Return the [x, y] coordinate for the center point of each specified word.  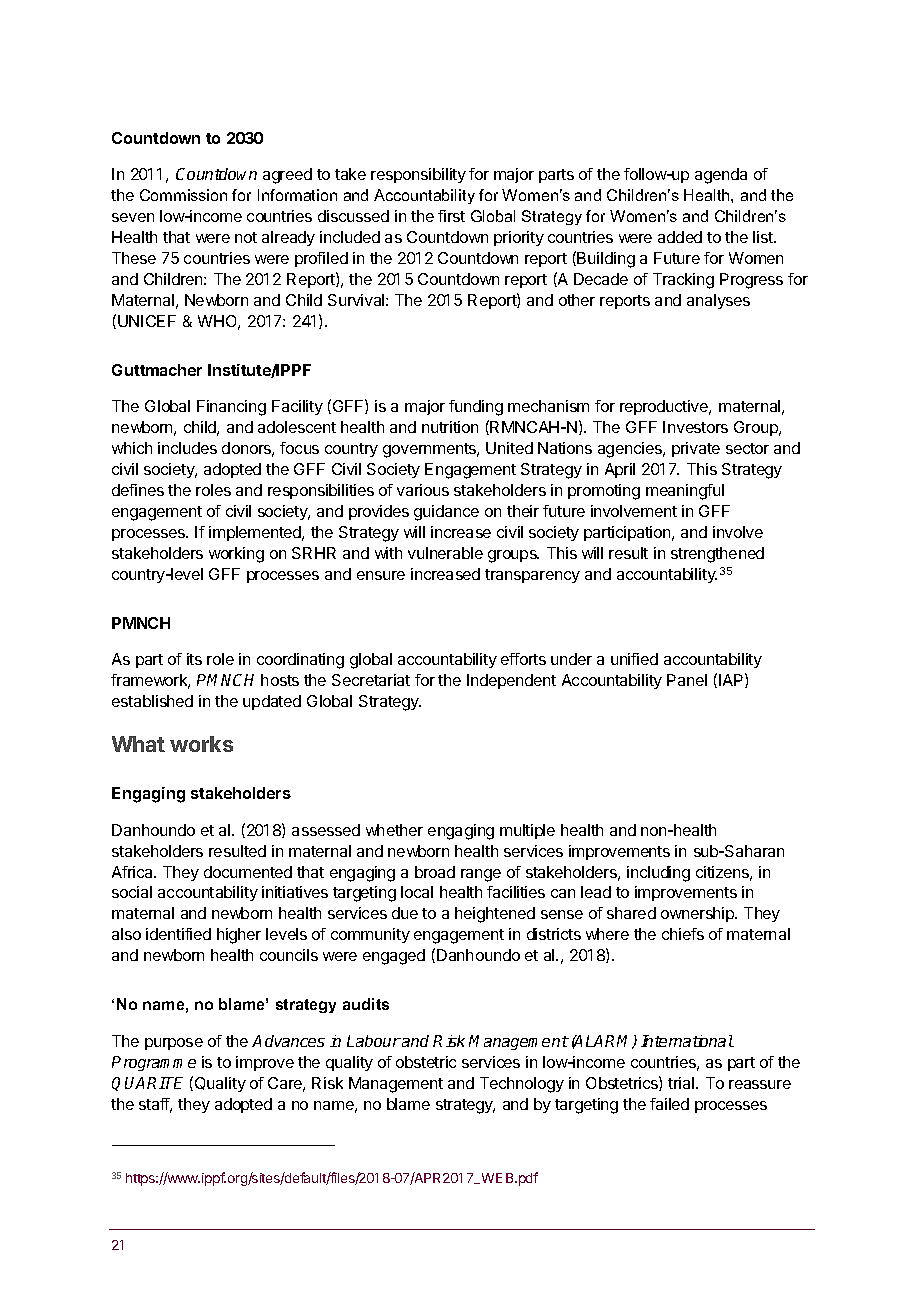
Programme [154, 1063]
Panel [687, 680]
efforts [523, 659]
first [451, 216]
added [680, 237]
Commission [183, 195]
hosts [280, 680]
